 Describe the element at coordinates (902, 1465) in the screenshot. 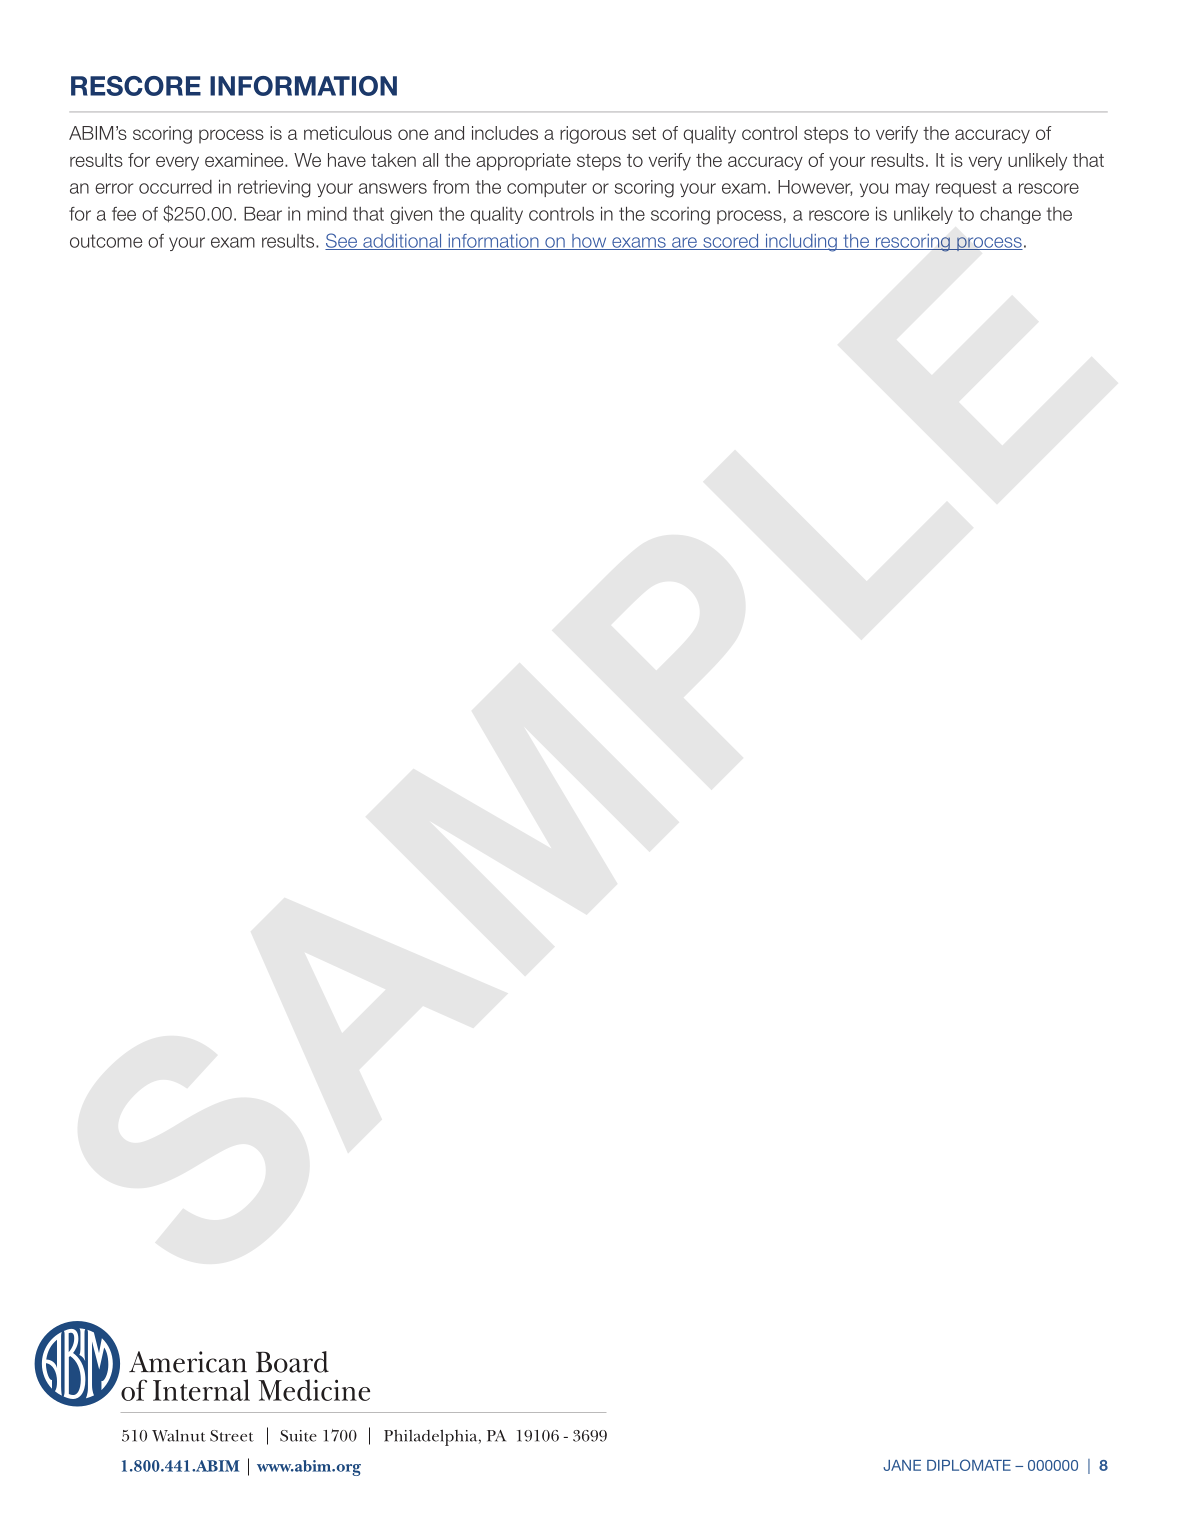

I see `JANE` at that location.
